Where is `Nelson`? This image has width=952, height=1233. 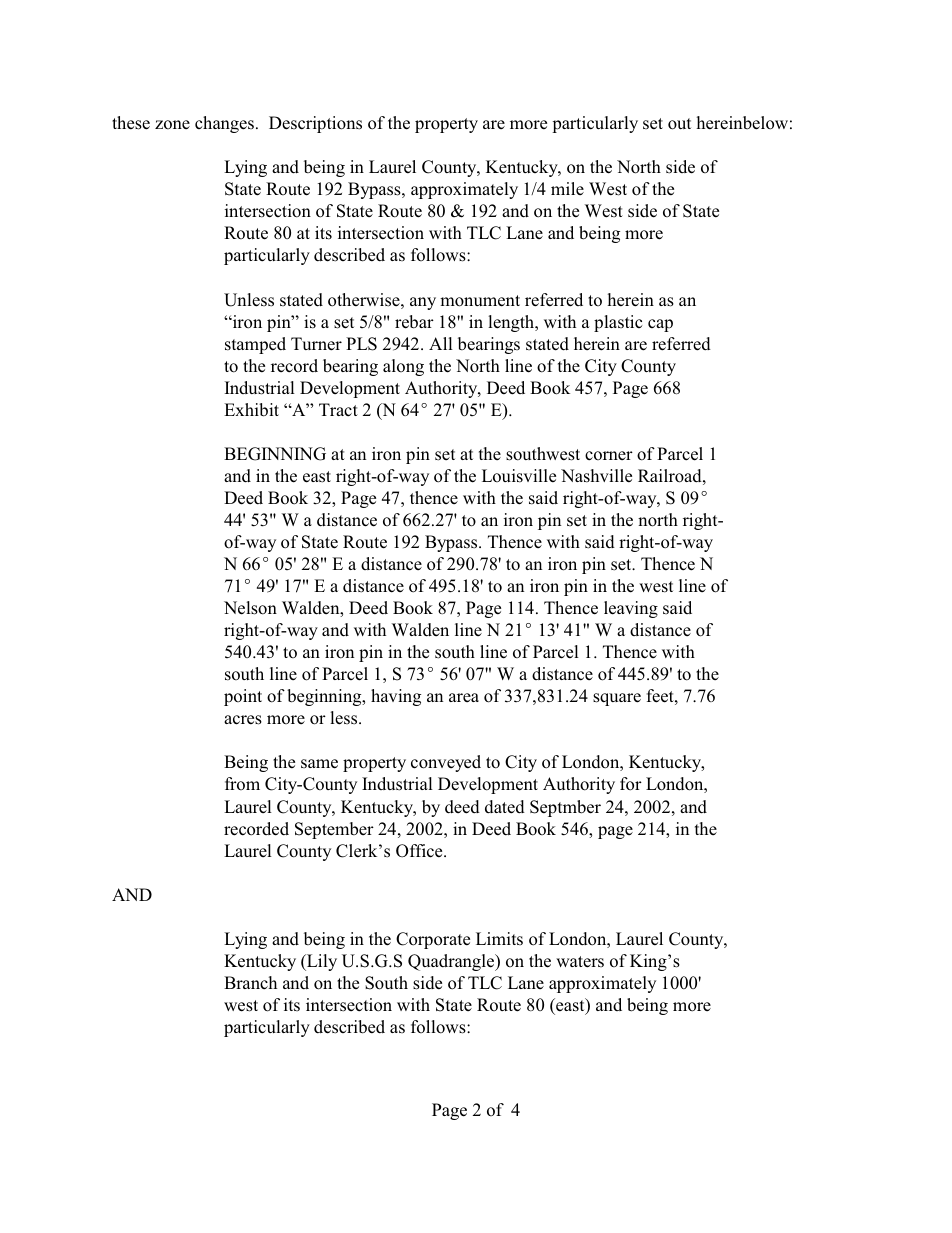
Nelson is located at coordinates (250, 608).
